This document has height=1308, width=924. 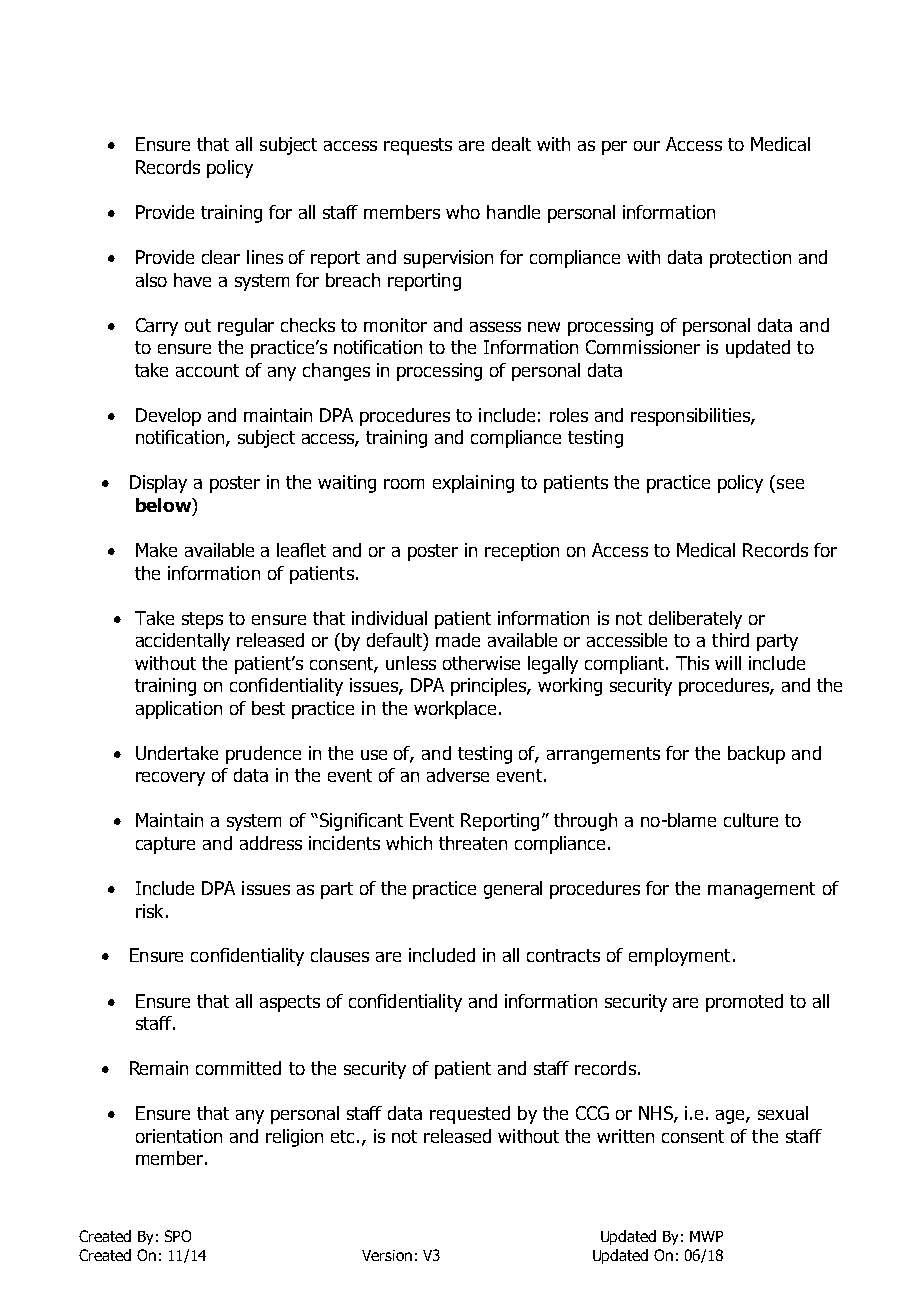 I want to click on adverse, so click(x=458, y=775).
